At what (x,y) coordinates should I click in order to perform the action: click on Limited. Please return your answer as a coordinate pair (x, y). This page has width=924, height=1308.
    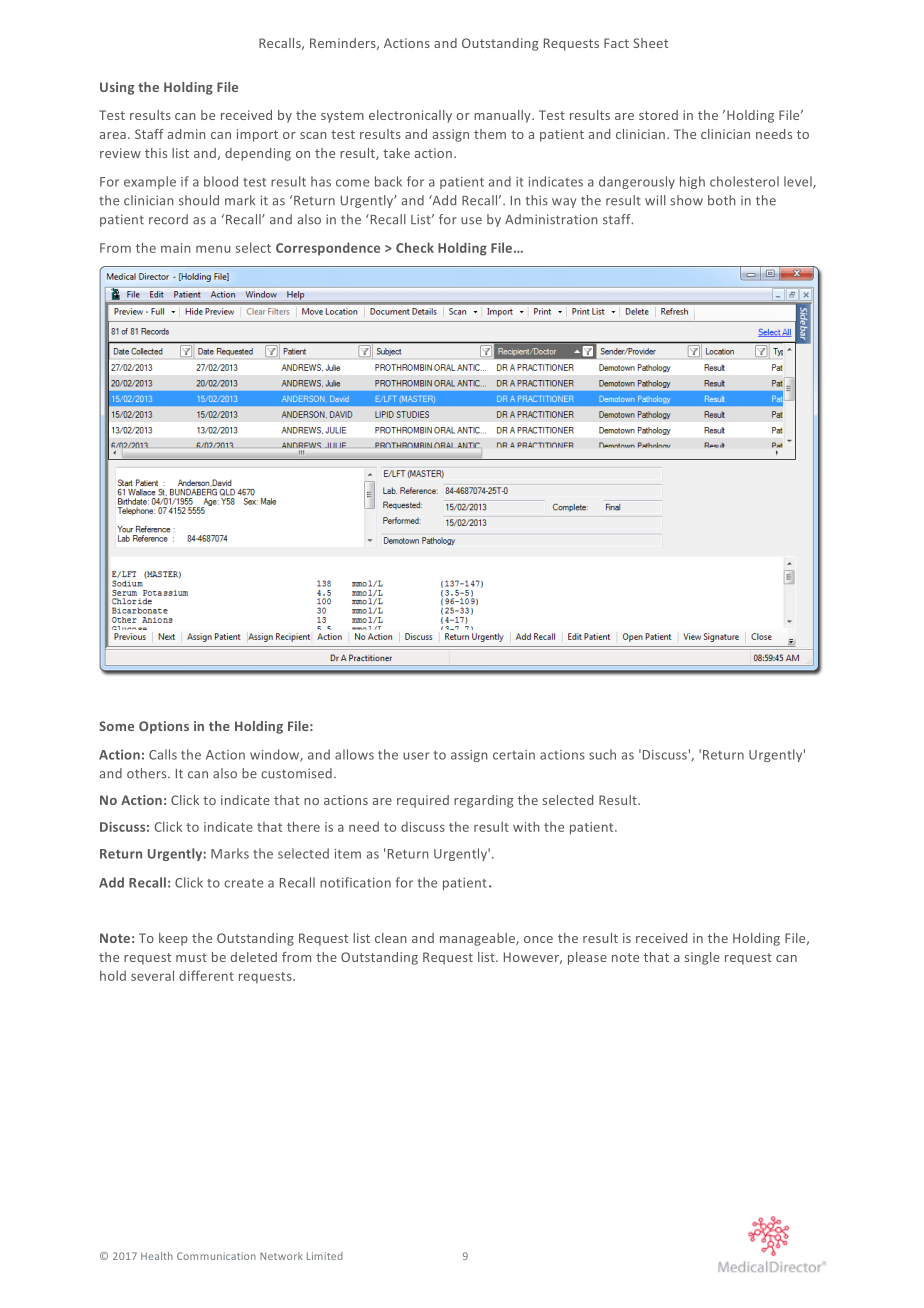
    Looking at the image, I should click on (325, 1256).
